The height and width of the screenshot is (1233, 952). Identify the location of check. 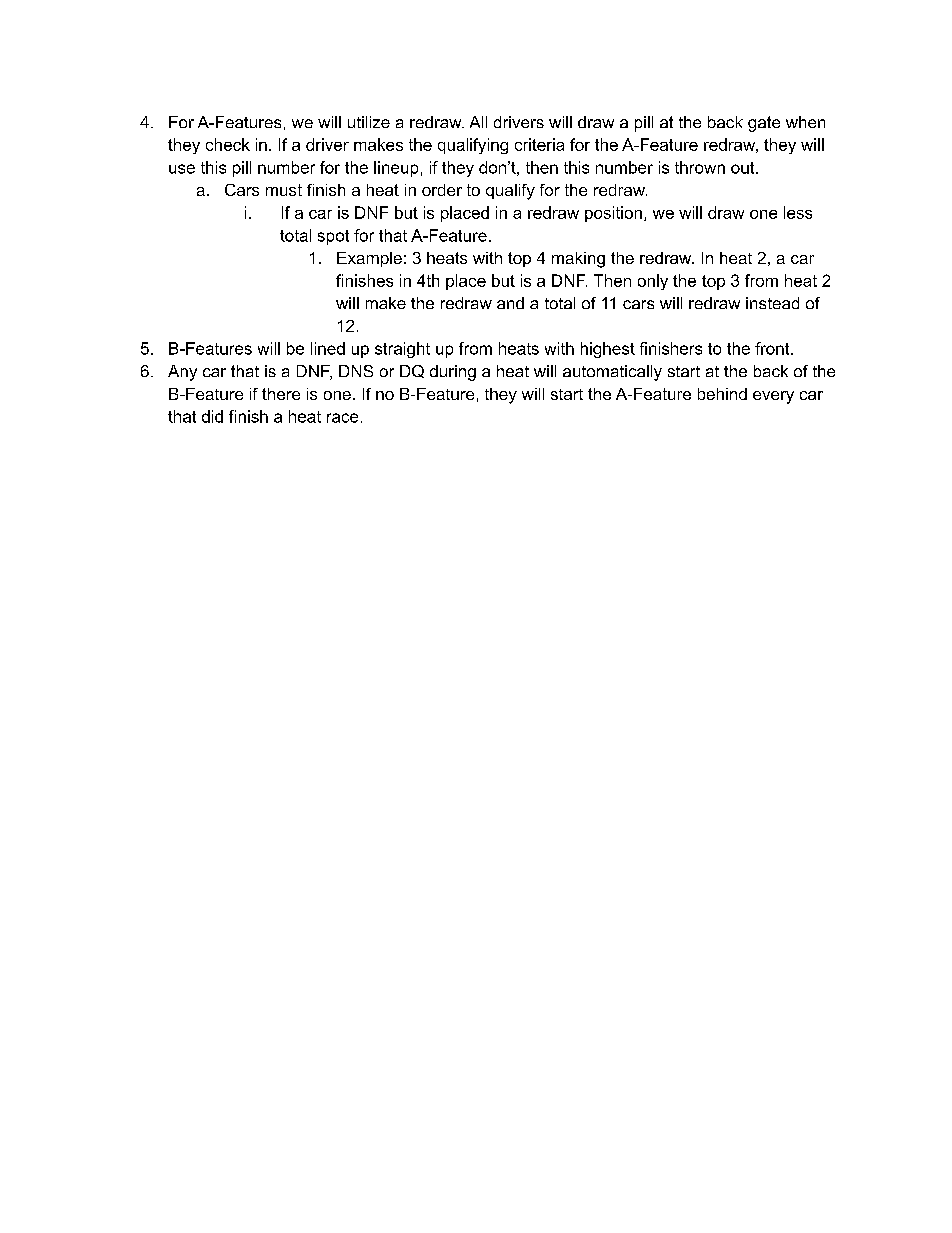
(228, 144).
